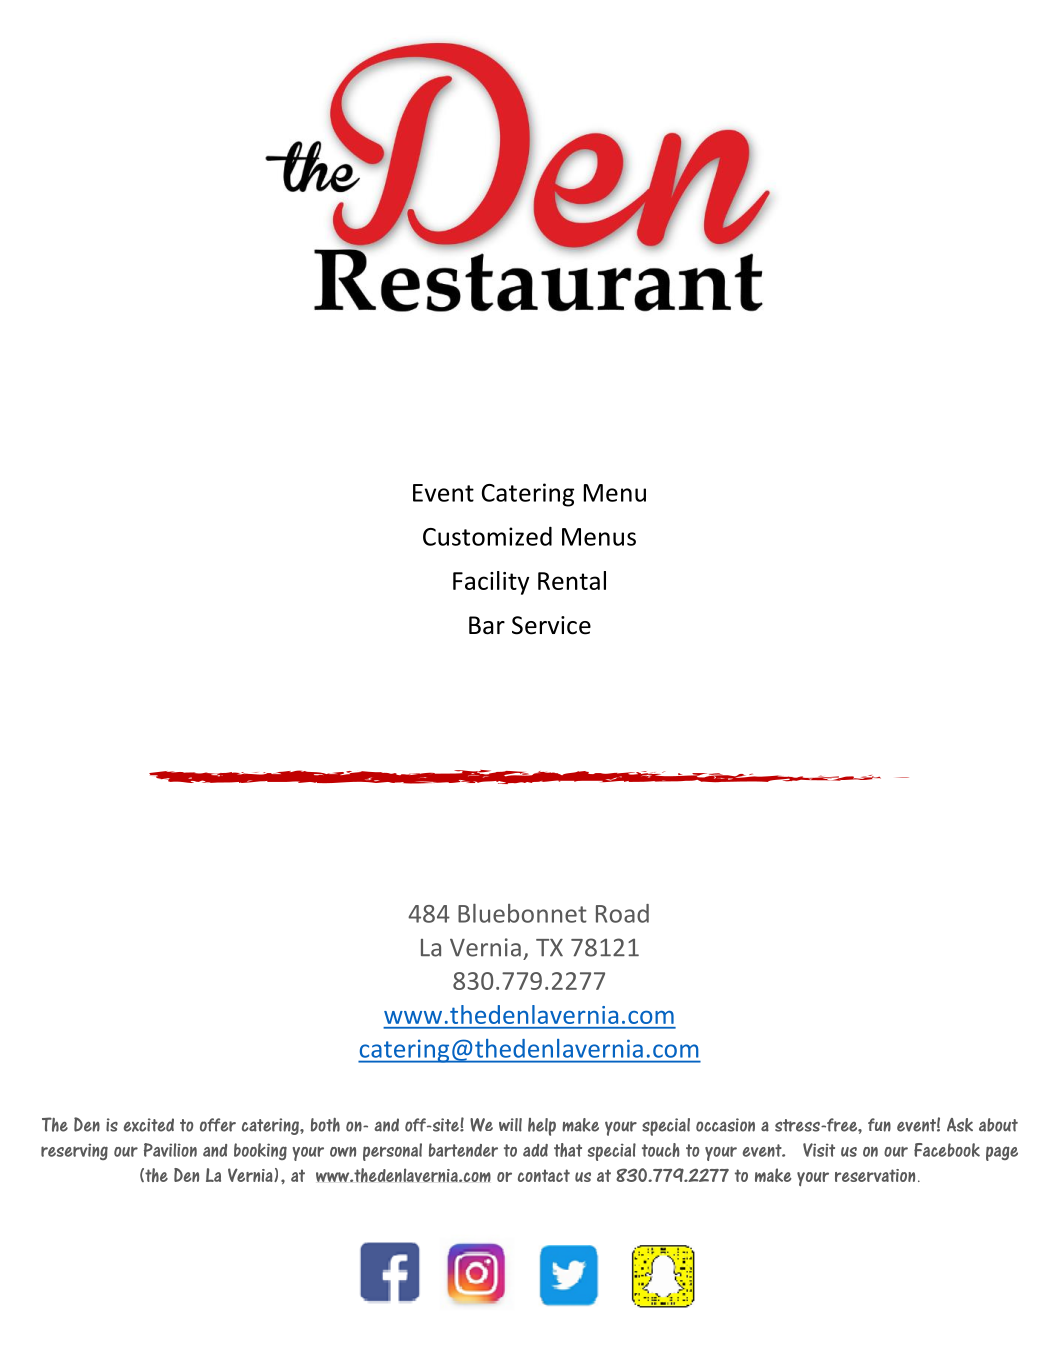  What do you see at coordinates (879, 1125) in the screenshot?
I see `fun` at bounding box center [879, 1125].
